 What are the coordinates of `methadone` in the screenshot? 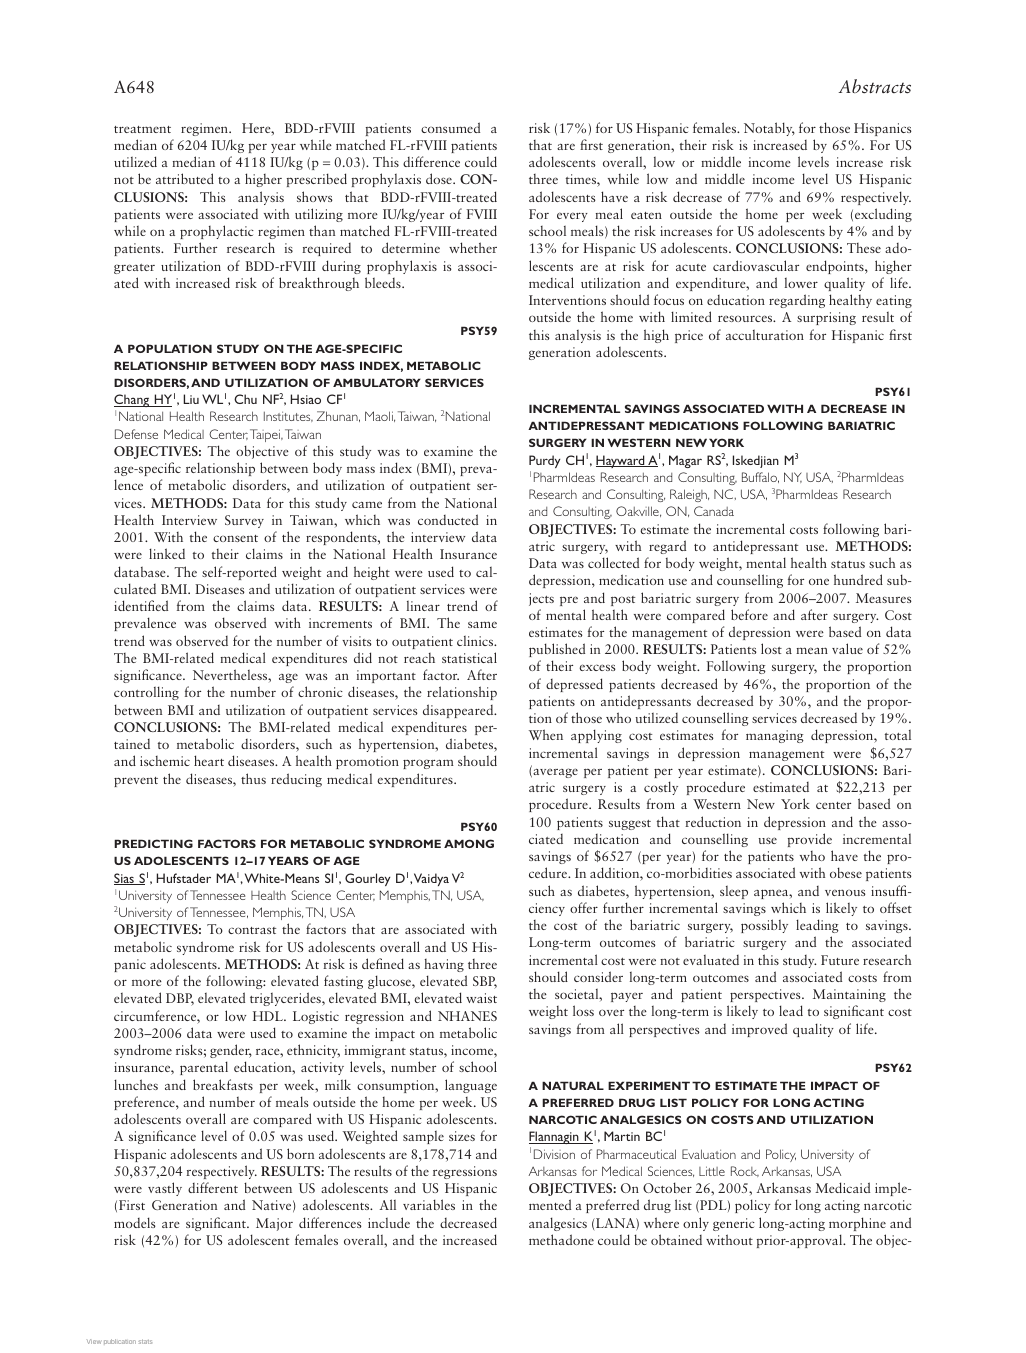 It's located at (561, 1239).
